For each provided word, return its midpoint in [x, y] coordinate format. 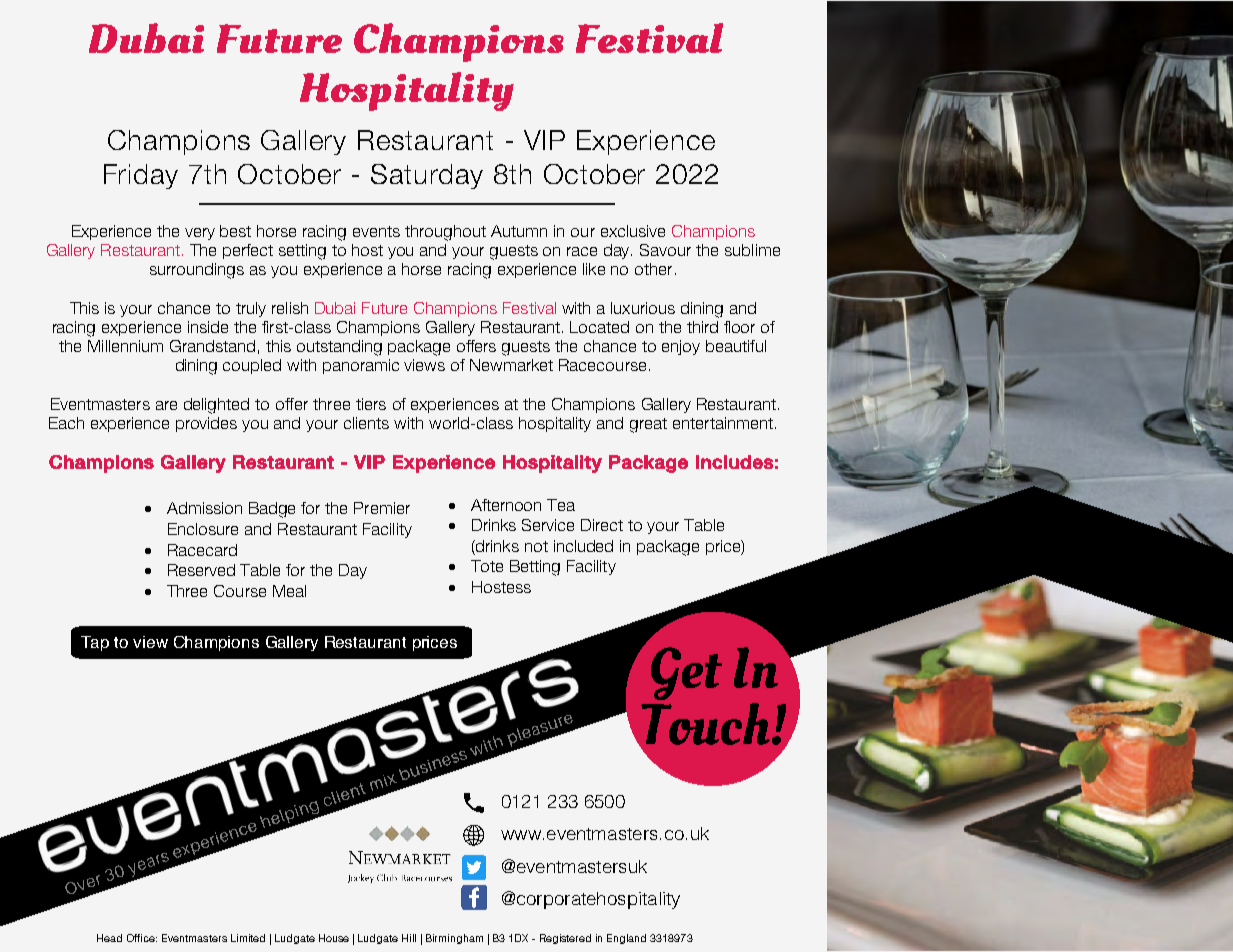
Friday [141, 176]
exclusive [633, 231]
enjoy [681, 347]
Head [109, 938]
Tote [487, 566]
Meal [289, 591]
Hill [409, 938]
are [166, 405]
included [583, 546]
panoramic [361, 366]
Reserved [201, 570]
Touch [704, 723]
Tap [95, 643]
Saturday [427, 176]
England [626, 939]
